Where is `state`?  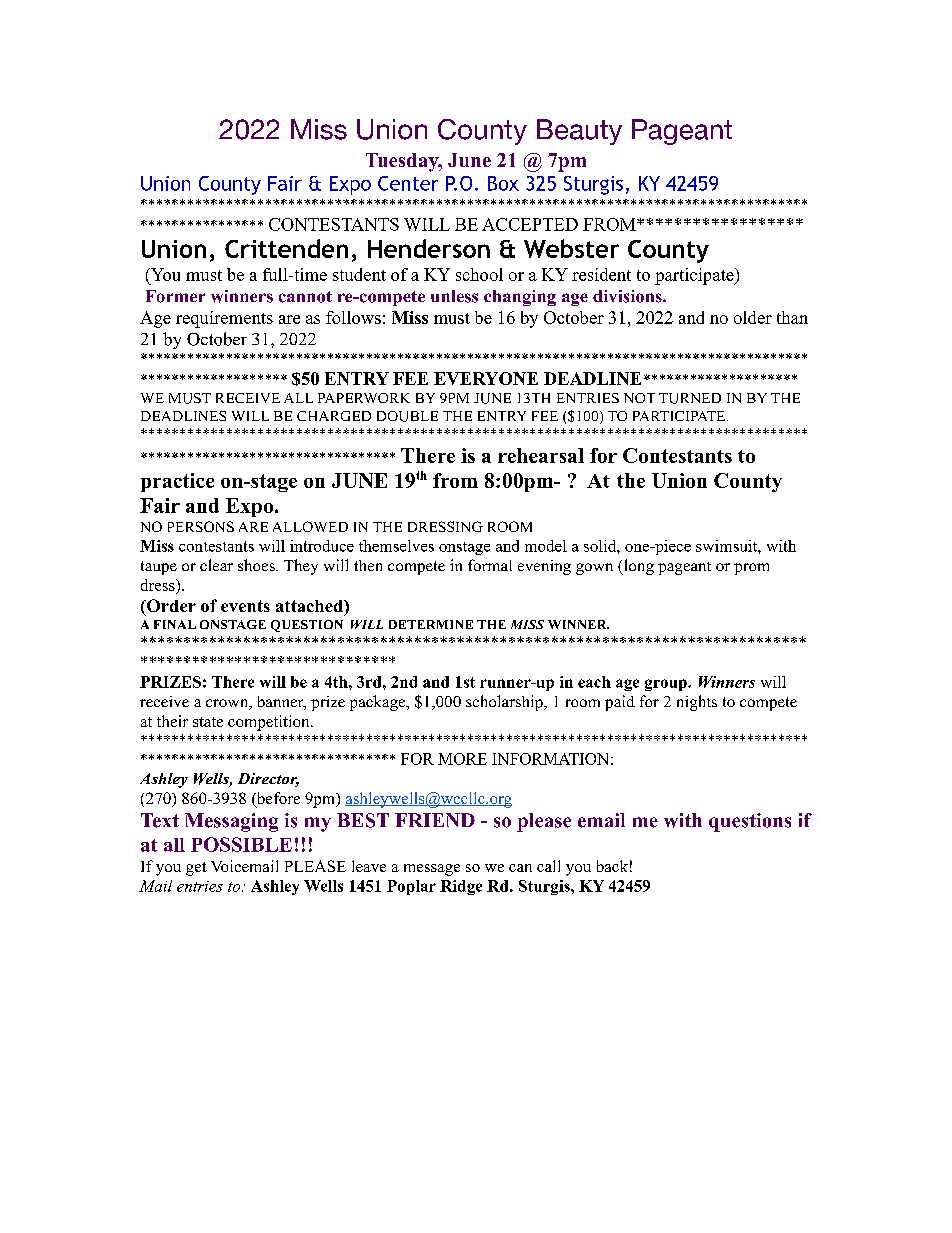
state is located at coordinates (208, 722).
